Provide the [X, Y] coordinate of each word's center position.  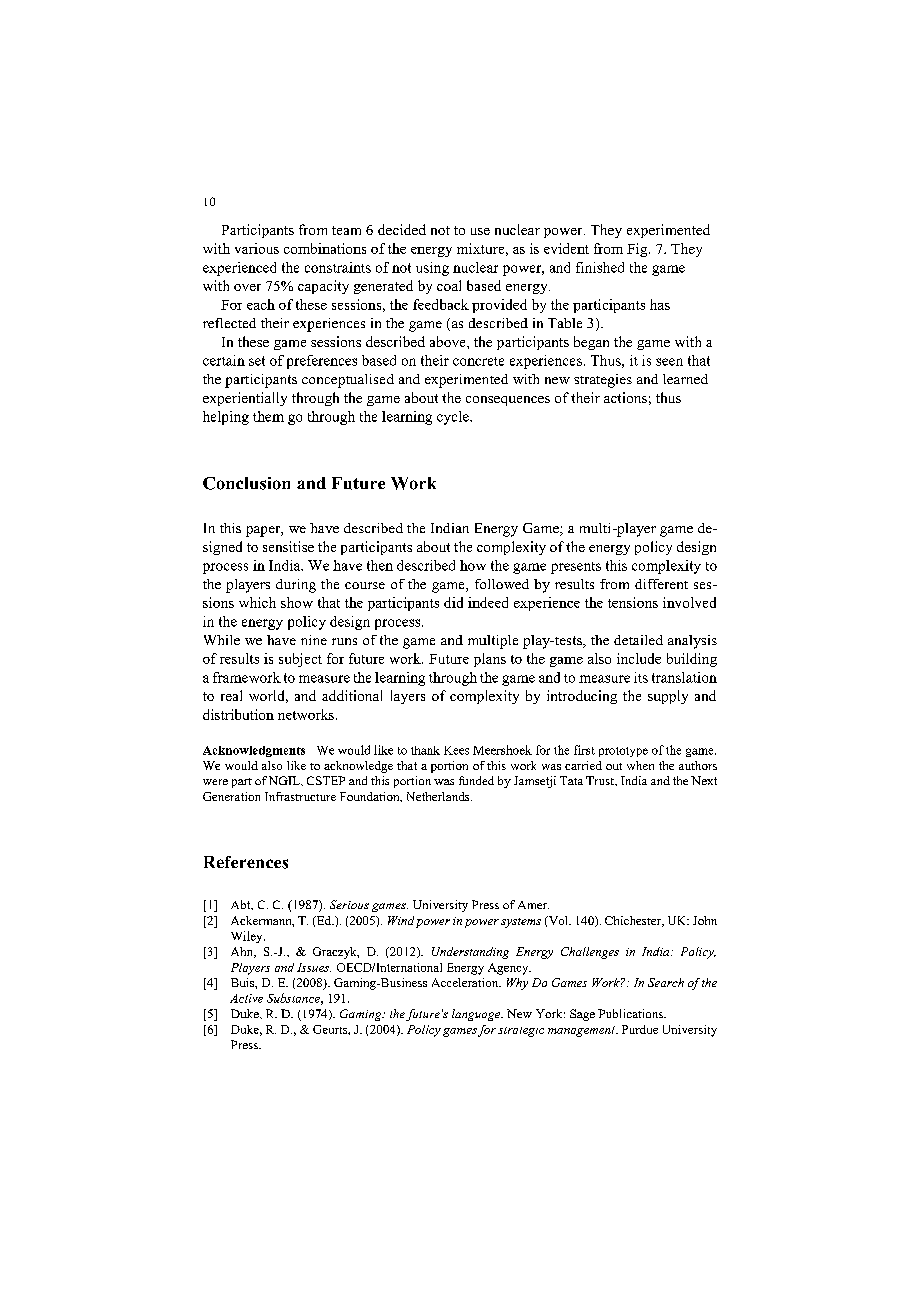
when [640, 765]
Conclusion [246, 483]
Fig [638, 250]
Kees [456, 750]
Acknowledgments [254, 751]
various [257, 248]
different [661, 584]
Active [246, 998]
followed [502, 584]
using [432, 269]
